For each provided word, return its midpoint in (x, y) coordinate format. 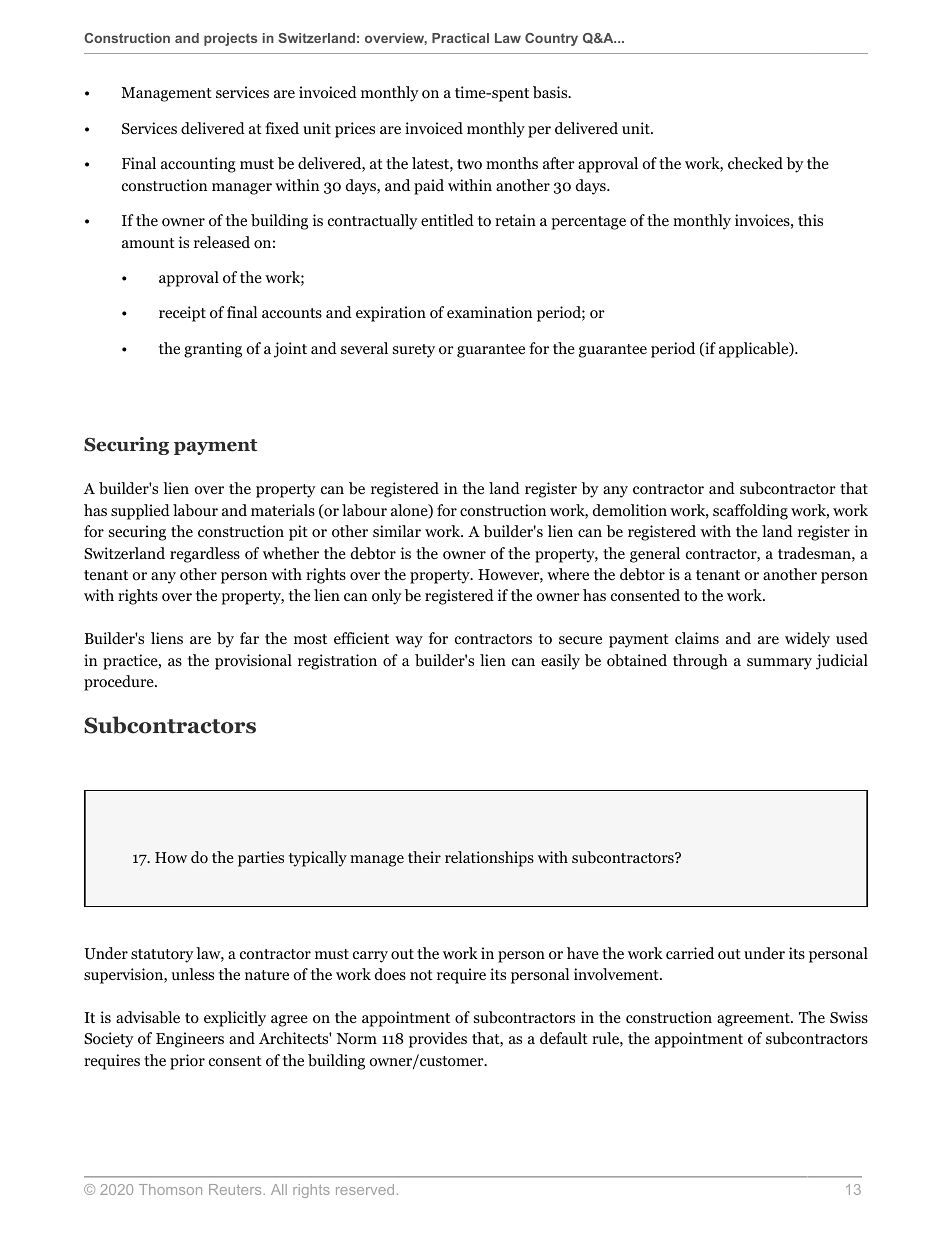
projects (231, 39)
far (249, 638)
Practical (460, 38)
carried (690, 953)
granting (213, 350)
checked (755, 163)
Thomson (170, 1189)
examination (489, 312)
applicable (755, 350)
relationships (489, 859)
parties (261, 859)
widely (807, 640)
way (409, 642)
